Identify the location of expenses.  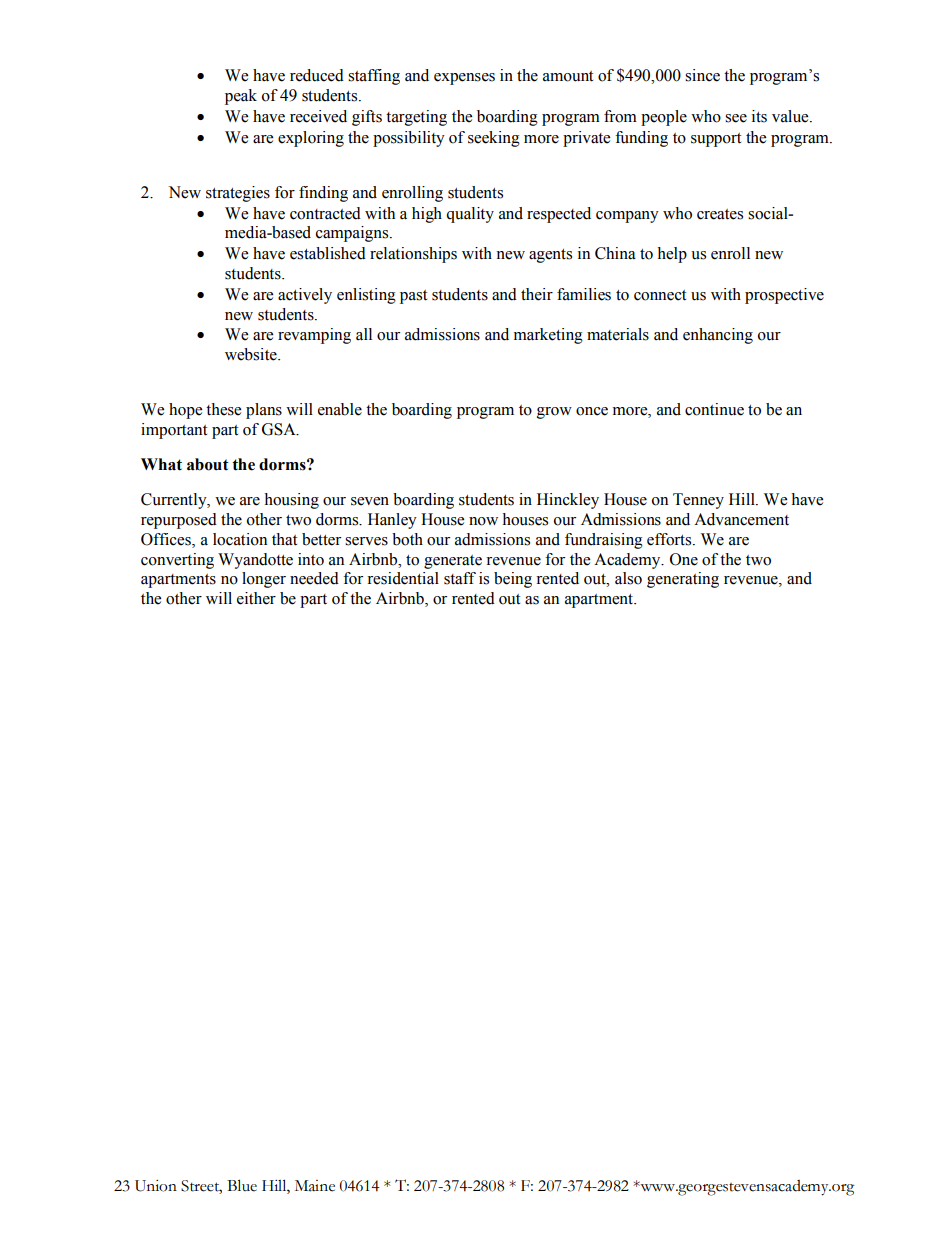
(464, 79).
